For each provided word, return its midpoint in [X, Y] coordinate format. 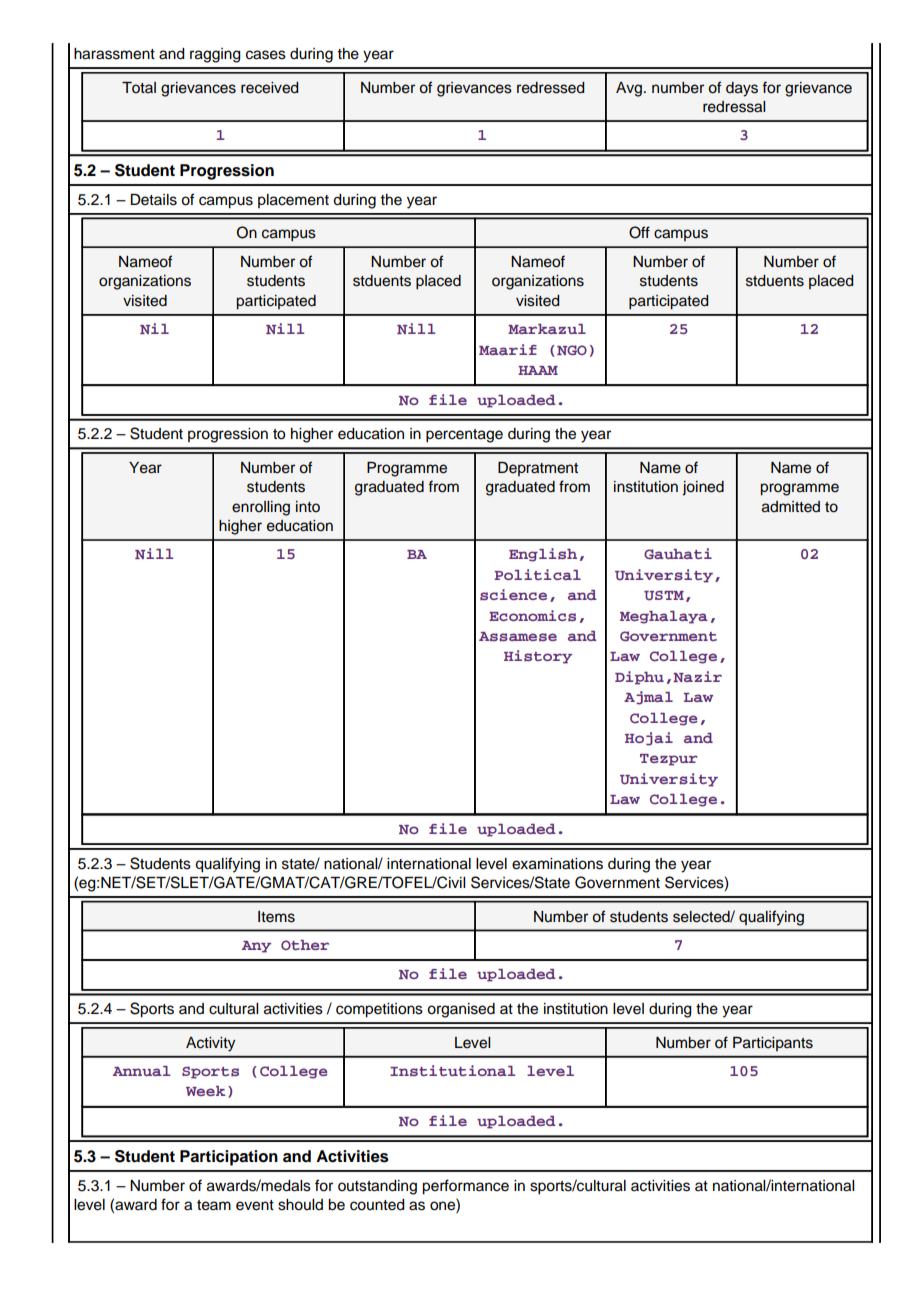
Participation [229, 1158]
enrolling [261, 508]
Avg [630, 89]
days [742, 89]
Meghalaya [664, 617]
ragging [215, 55]
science [513, 595]
